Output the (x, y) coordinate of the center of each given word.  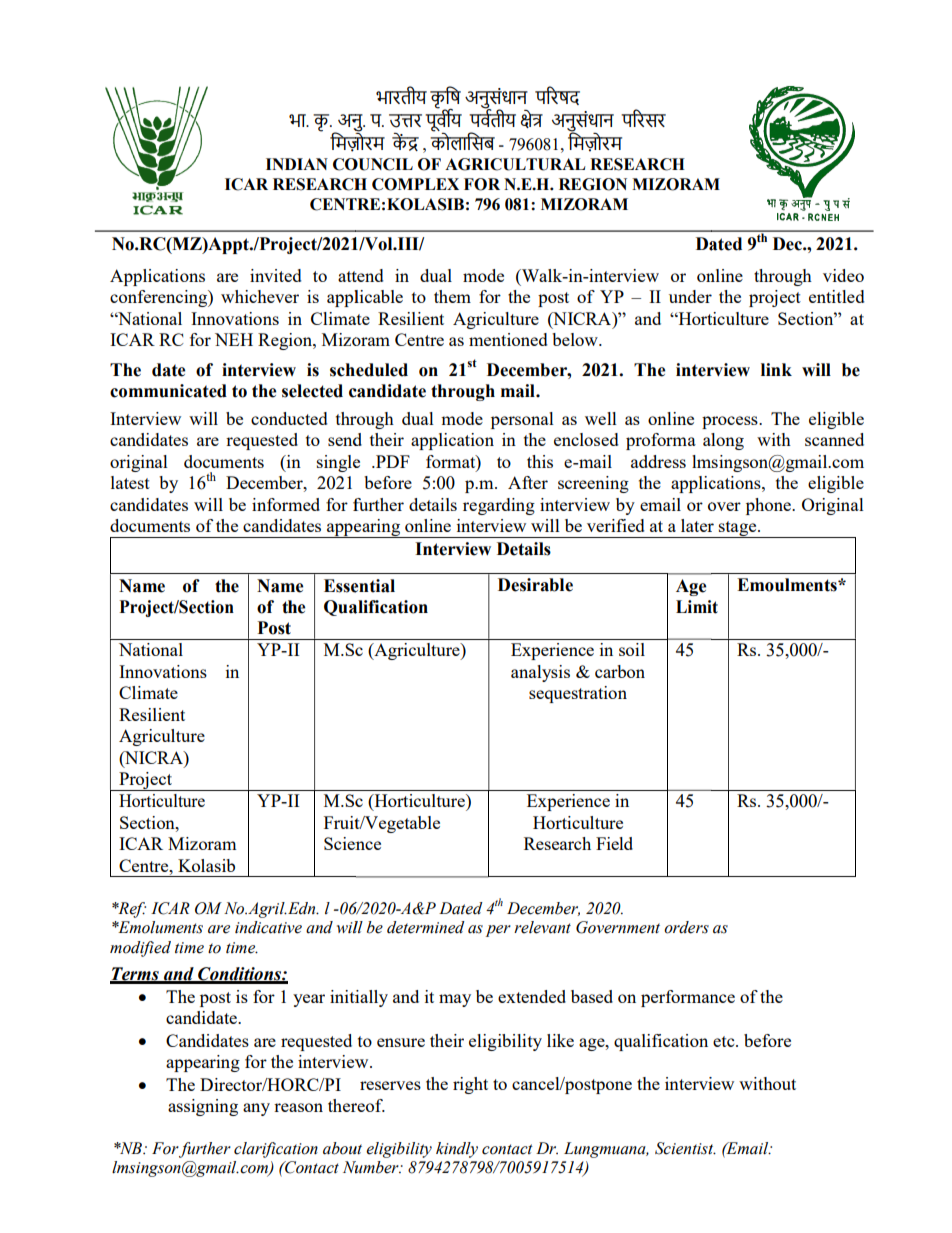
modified (140, 949)
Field (614, 843)
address (658, 461)
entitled (837, 296)
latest (130, 482)
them (452, 296)
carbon (620, 671)
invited (276, 275)
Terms (135, 975)
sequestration (578, 694)
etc (725, 1041)
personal (522, 420)
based (592, 996)
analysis (540, 673)
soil (632, 649)
